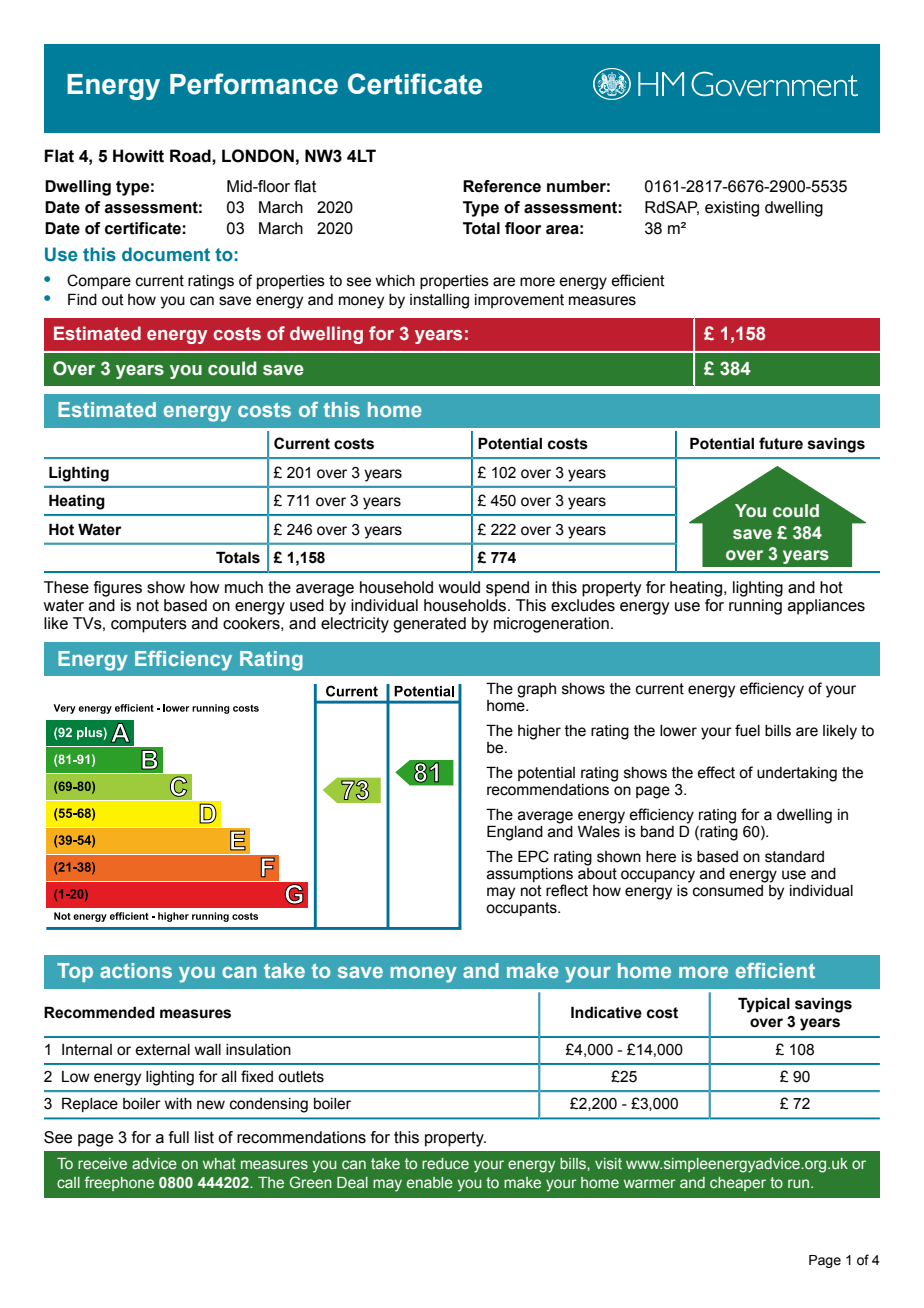 This screenshot has height=1308, width=924. Describe the element at coordinates (254, 84) in the screenshot. I see `Performance` at that location.
